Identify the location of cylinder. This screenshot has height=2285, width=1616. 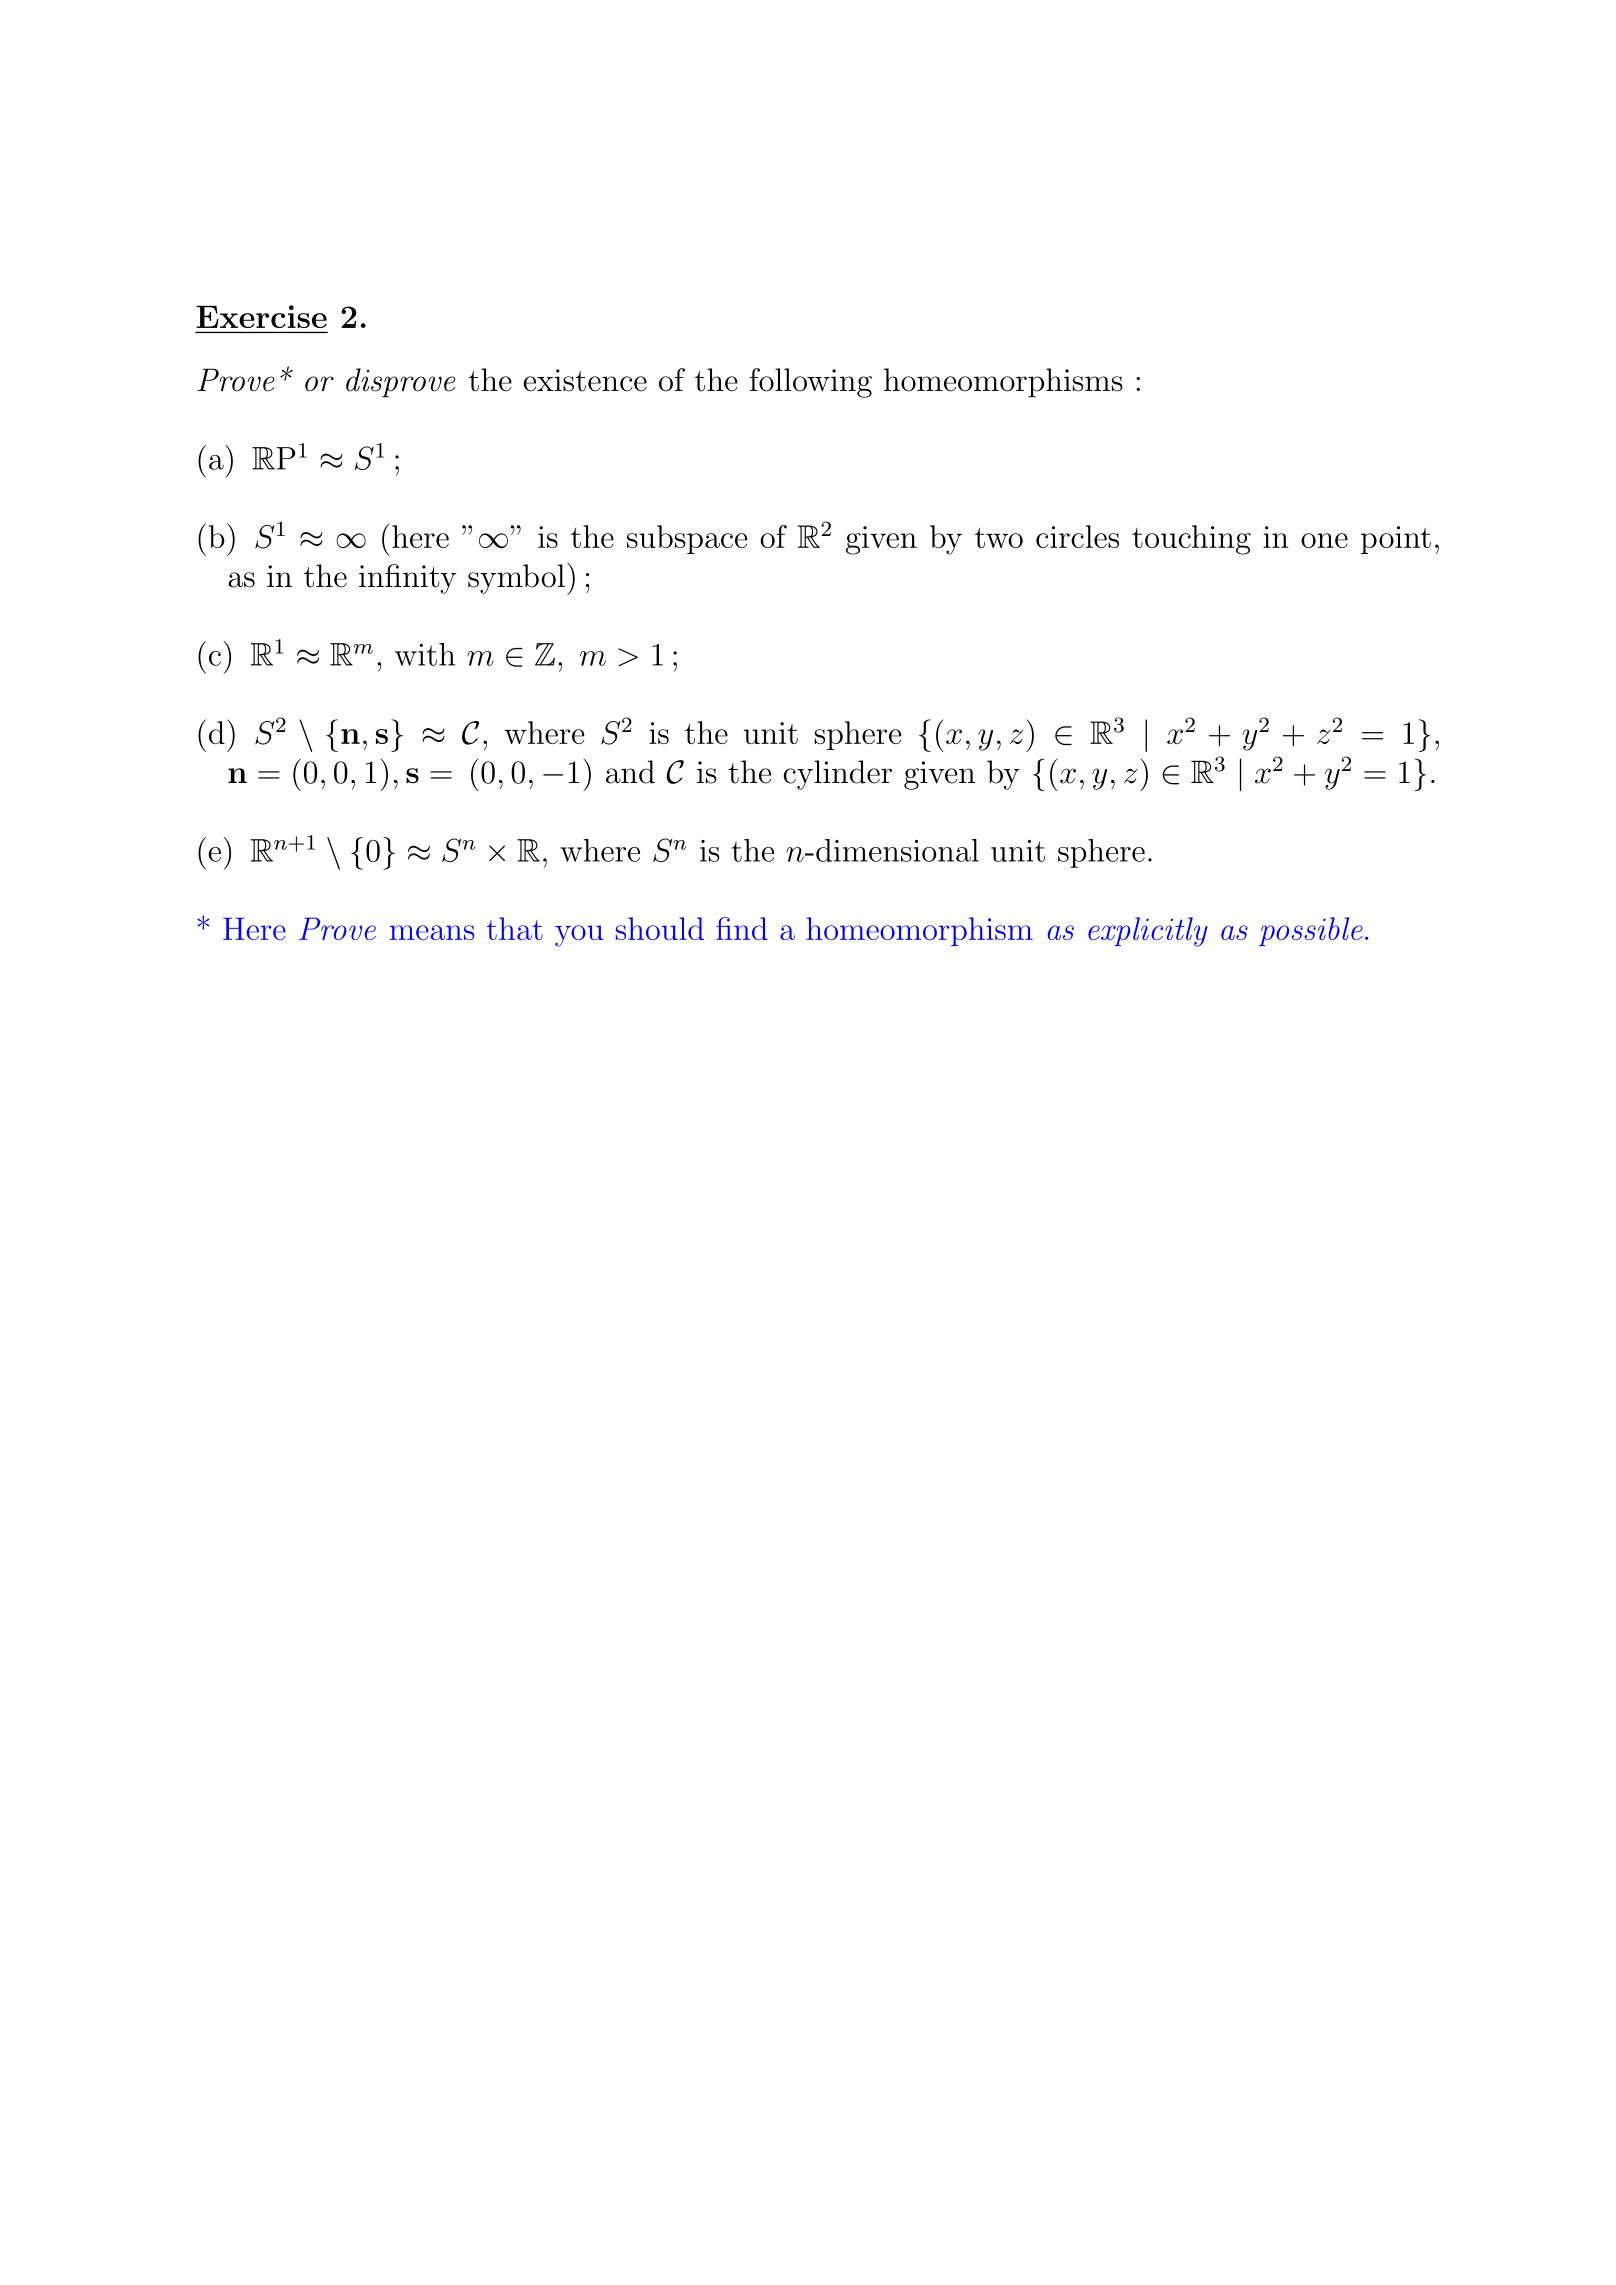
(837, 775).
